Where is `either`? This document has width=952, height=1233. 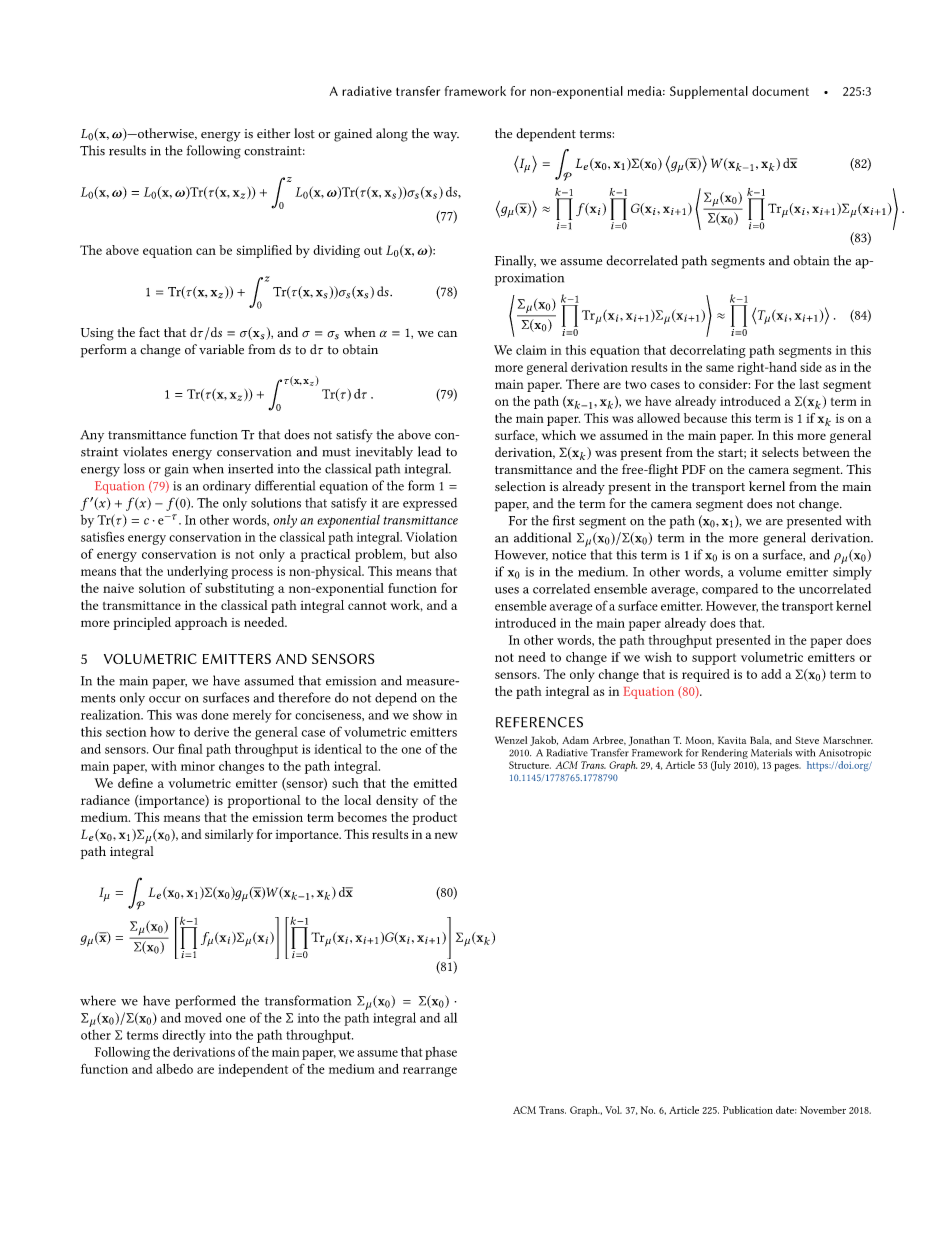 either is located at coordinates (273, 133).
